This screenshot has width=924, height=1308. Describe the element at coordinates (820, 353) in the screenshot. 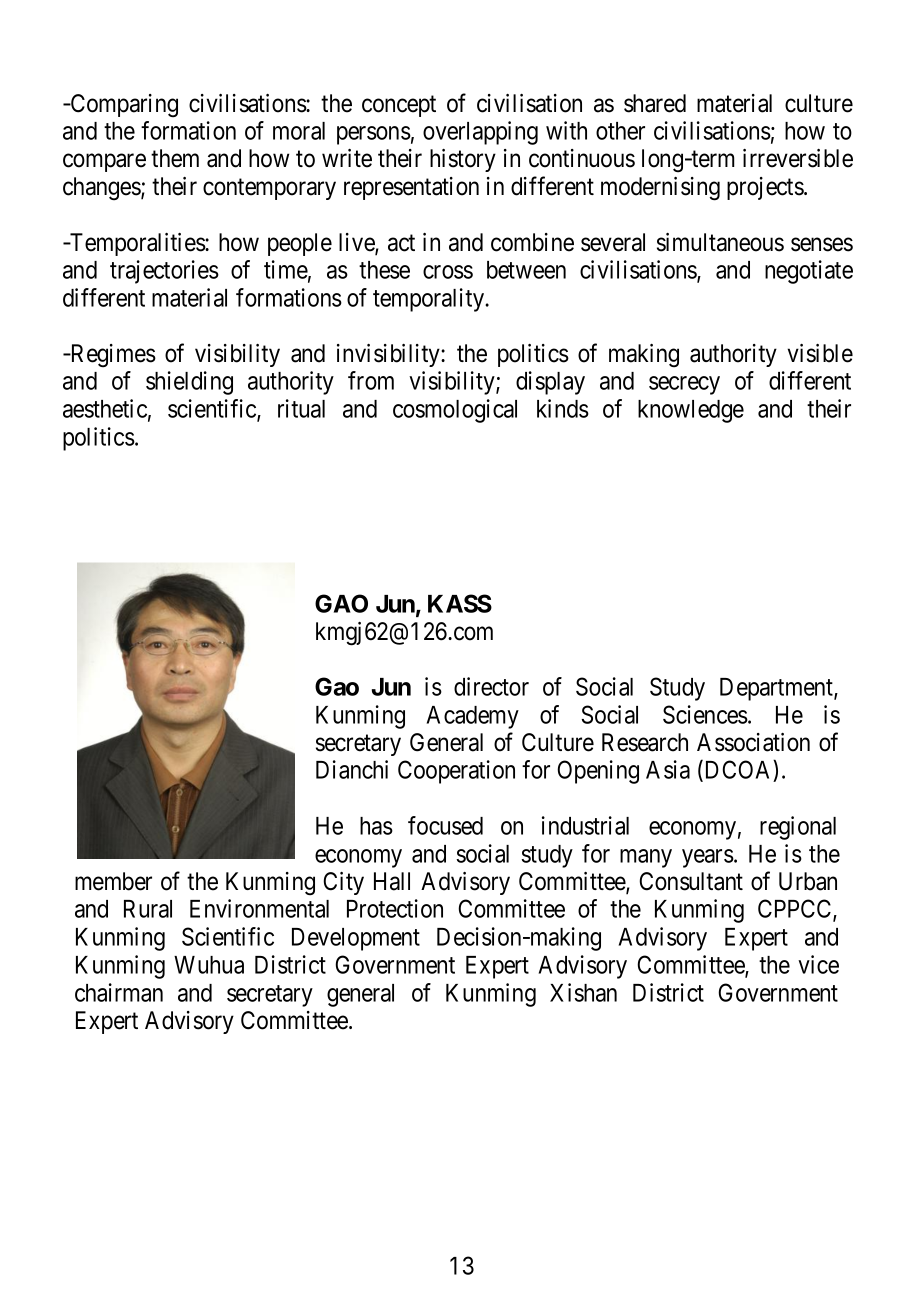

I see `visible` at that location.
